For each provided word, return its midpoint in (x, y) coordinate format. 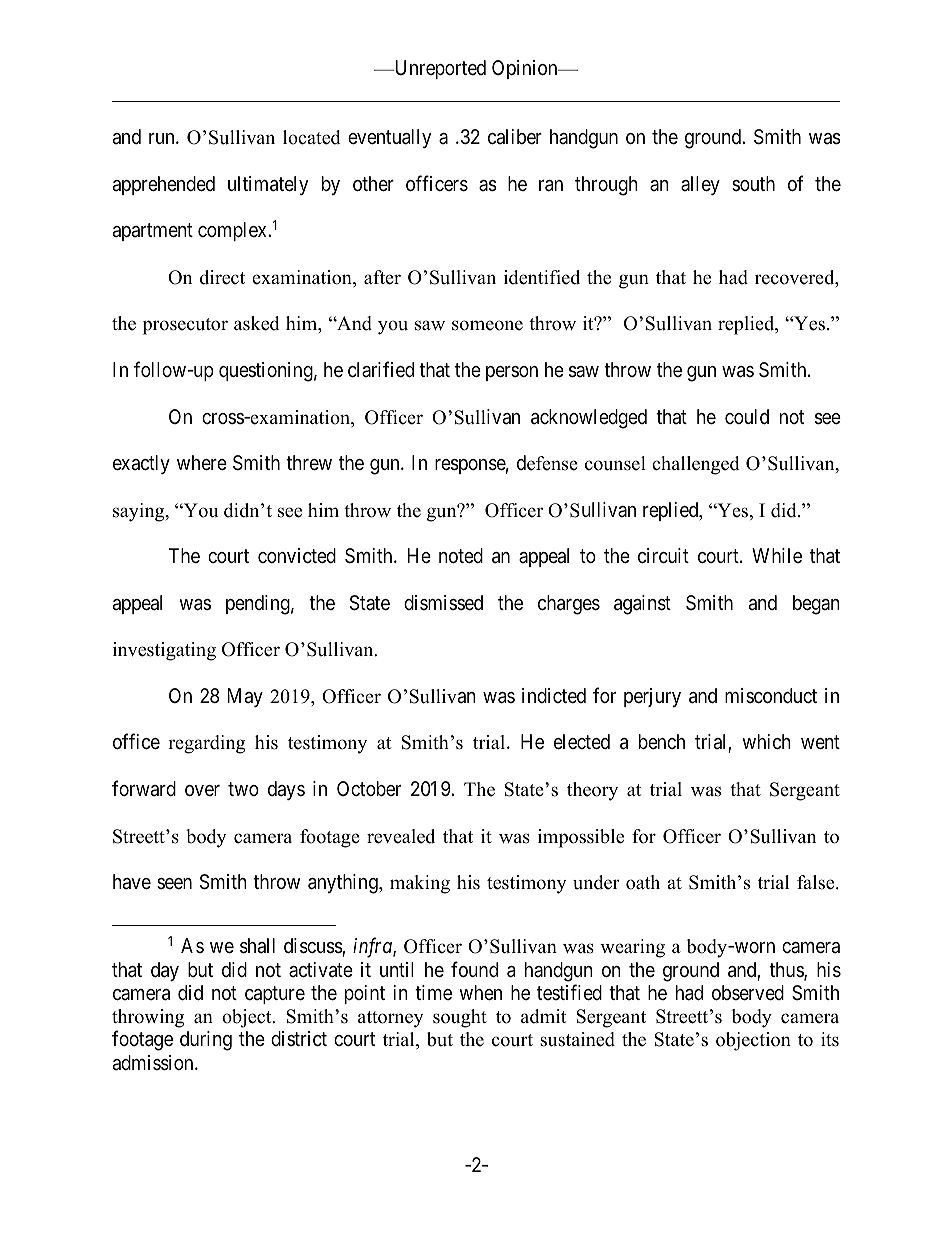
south (753, 183)
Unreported (439, 69)
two (243, 789)
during (206, 1041)
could (747, 416)
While (777, 555)
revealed (401, 836)
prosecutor (185, 326)
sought (460, 1018)
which (766, 741)
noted (461, 555)
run (163, 138)
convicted (297, 555)
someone (487, 325)
